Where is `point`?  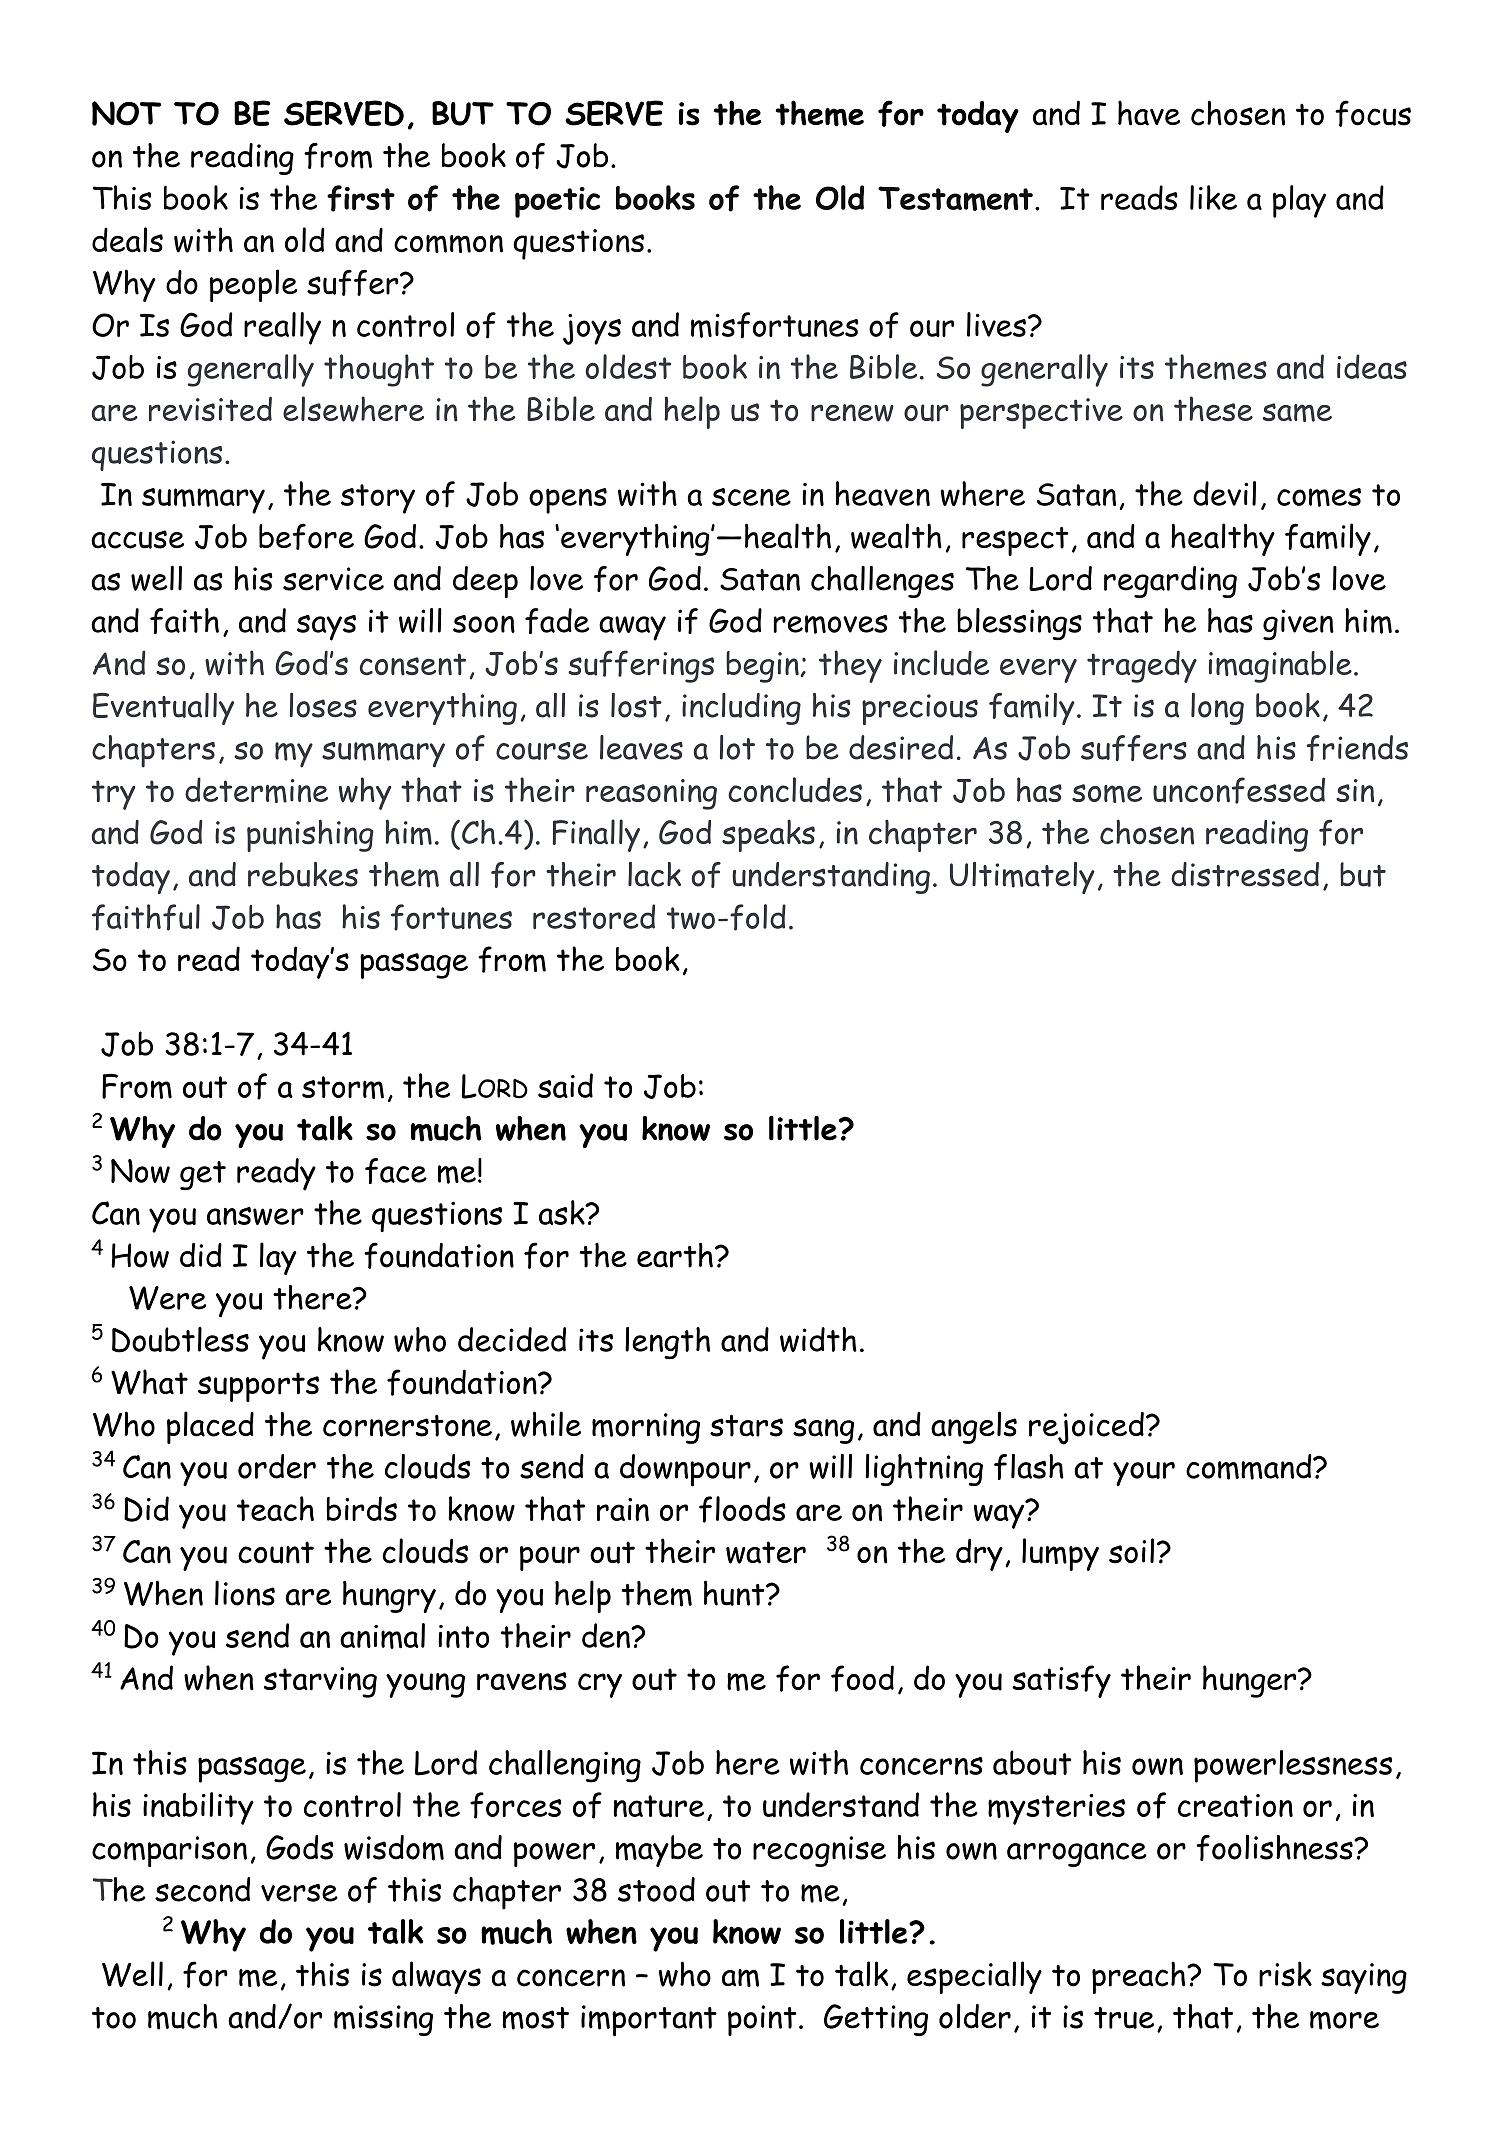 point is located at coordinates (762, 2020).
